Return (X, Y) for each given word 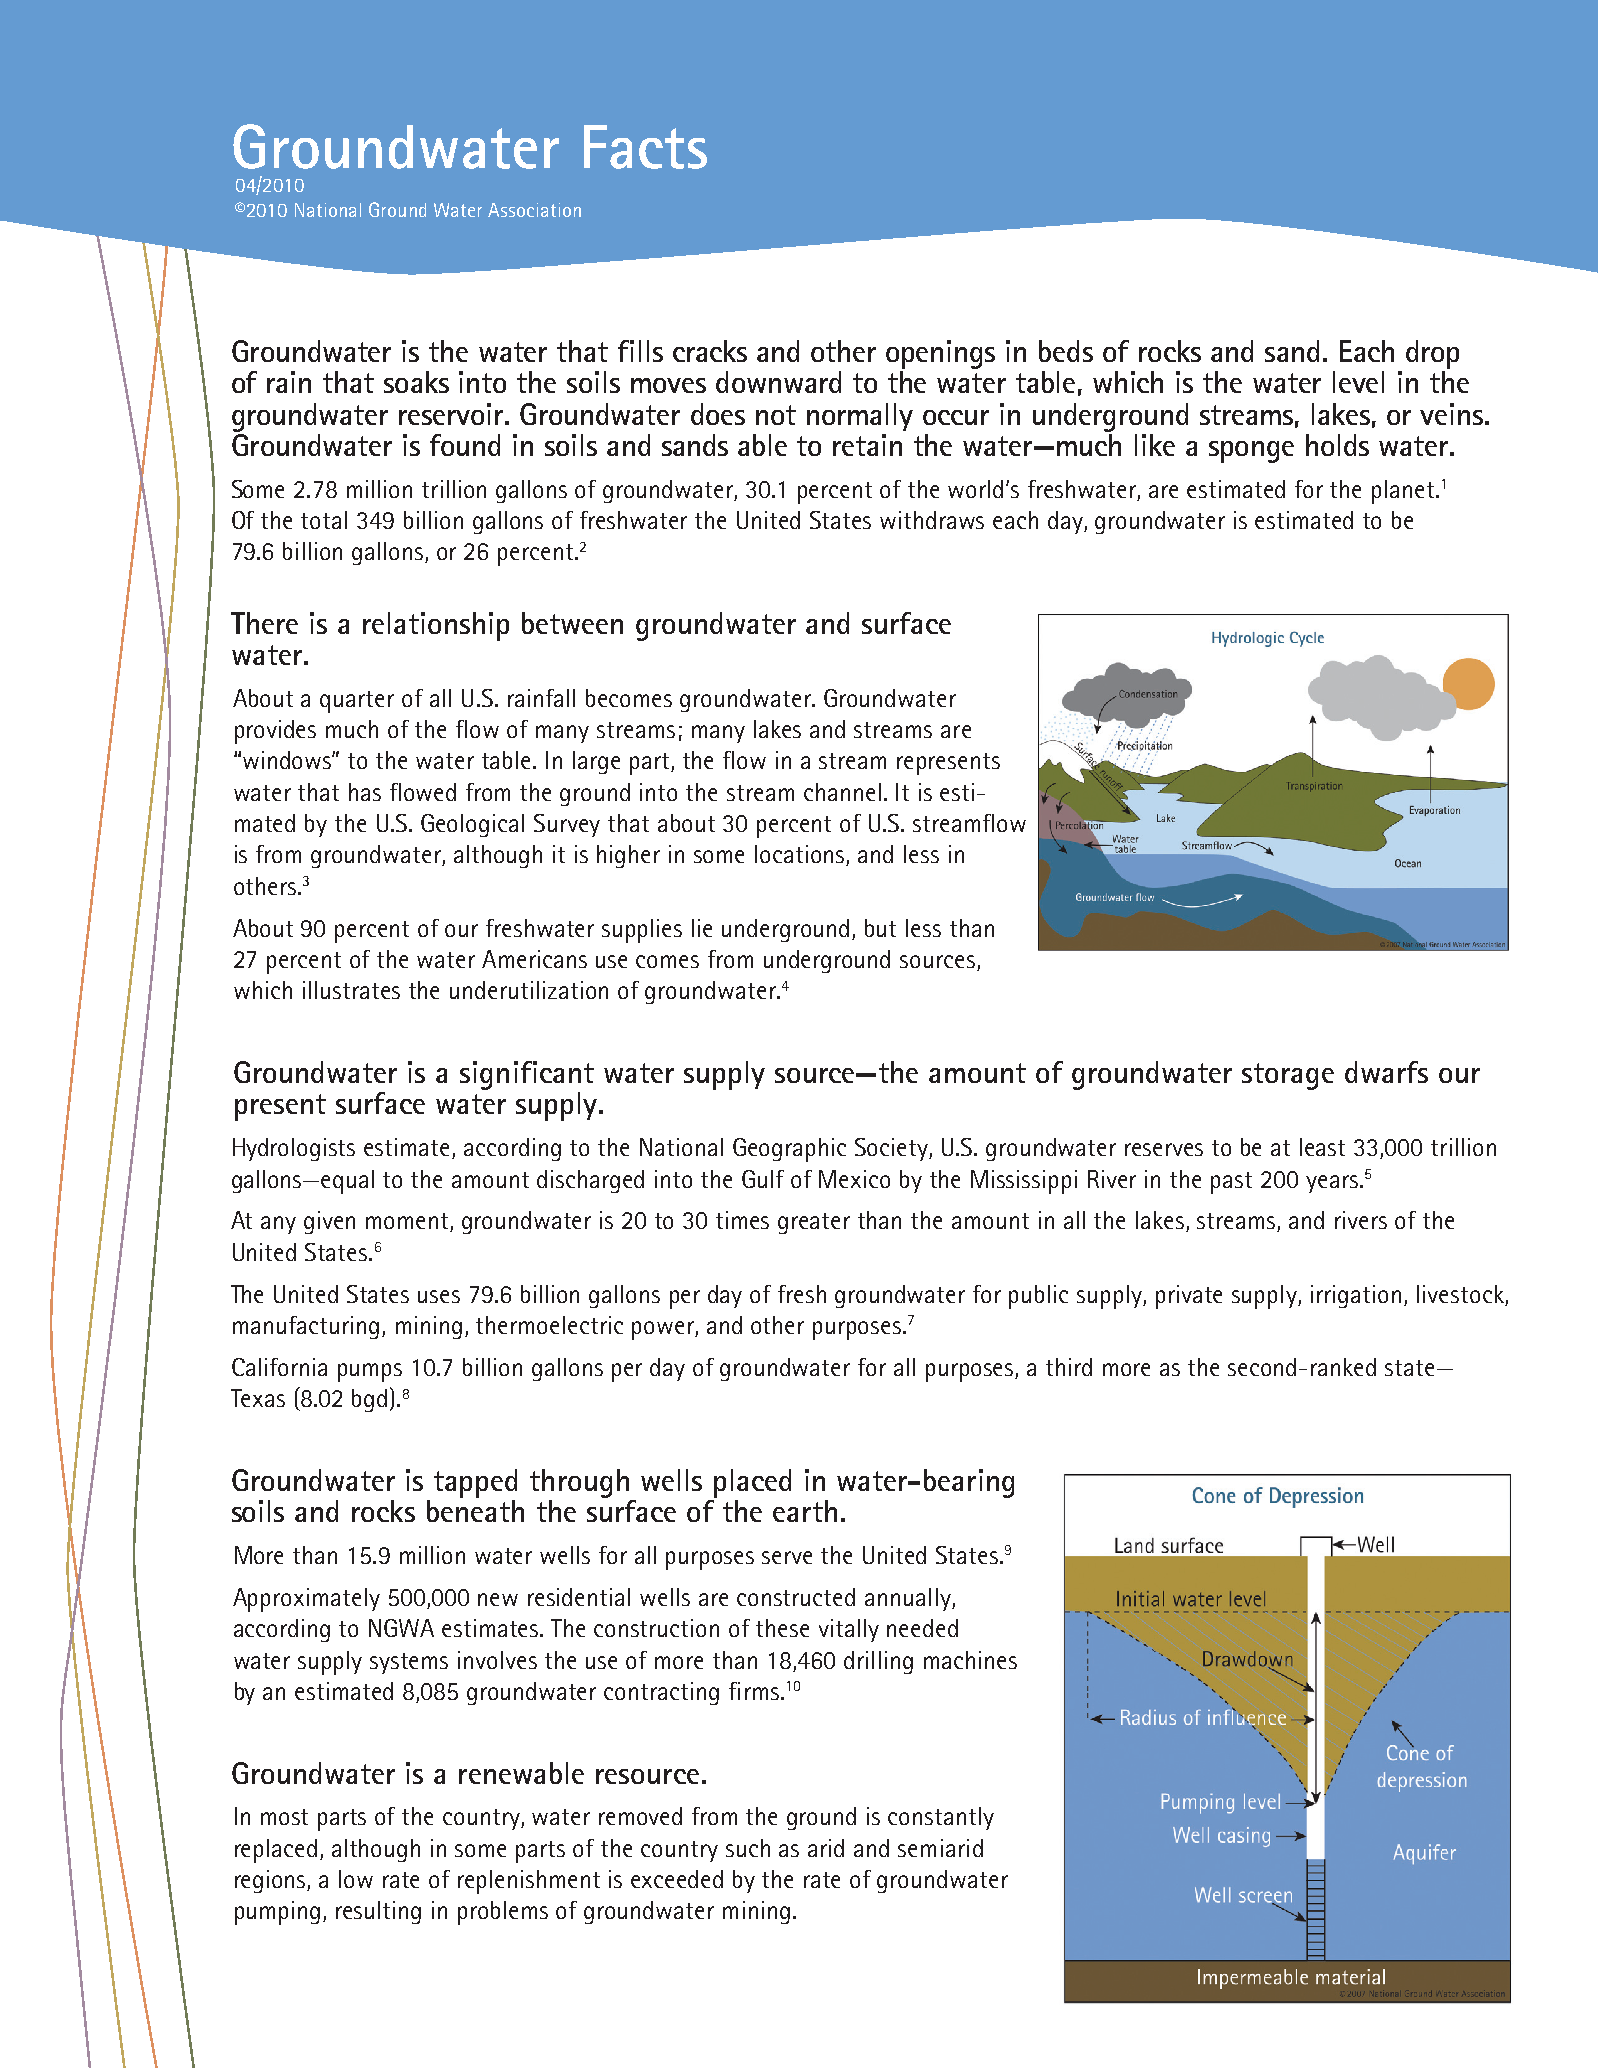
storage (1288, 1076)
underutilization (529, 990)
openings (940, 354)
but (880, 928)
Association (534, 210)
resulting (378, 1912)
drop (1432, 354)
